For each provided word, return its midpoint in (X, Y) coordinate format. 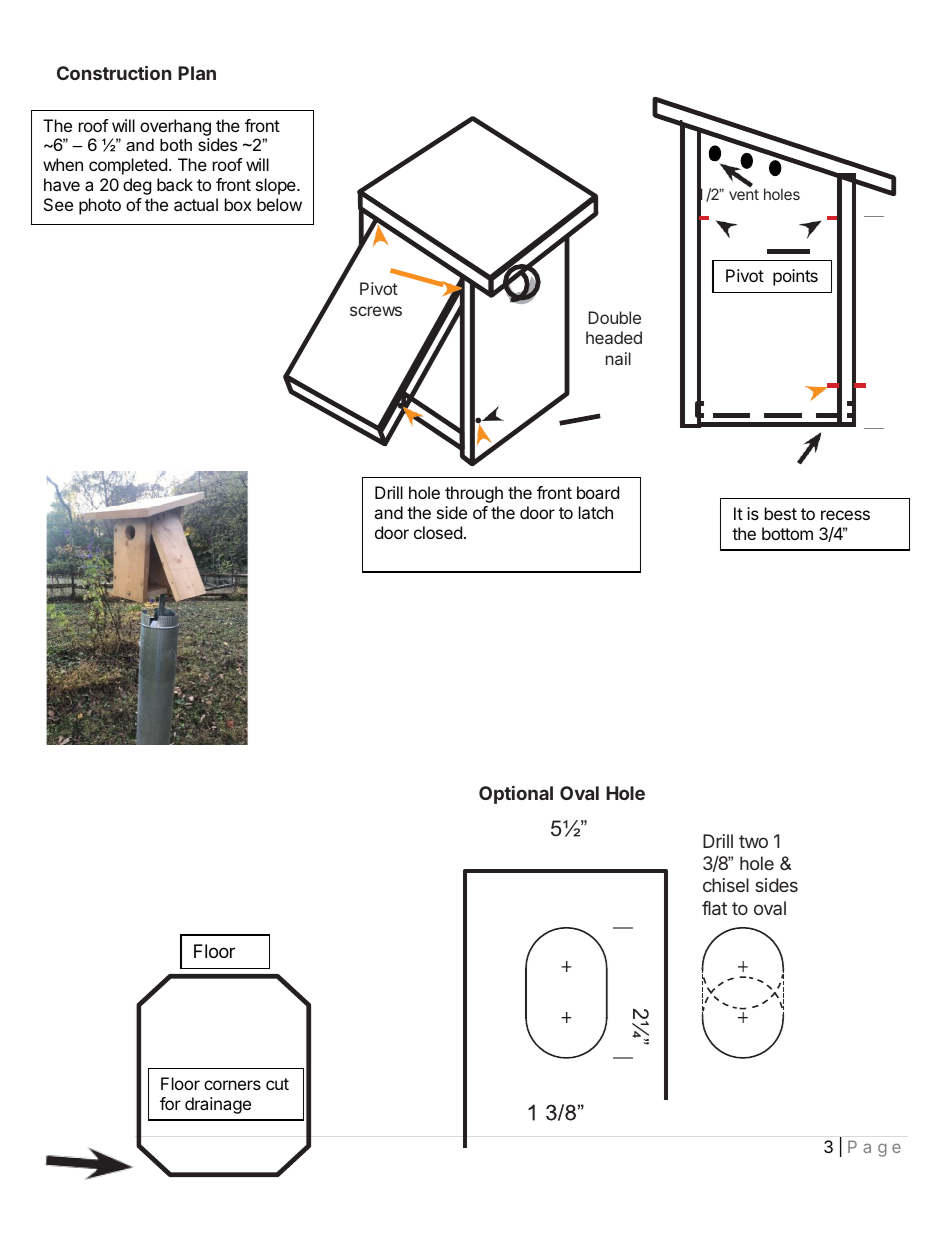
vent (744, 194)
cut (277, 1084)
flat (714, 908)
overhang (175, 129)
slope (277, 186)
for (170, 1103)
